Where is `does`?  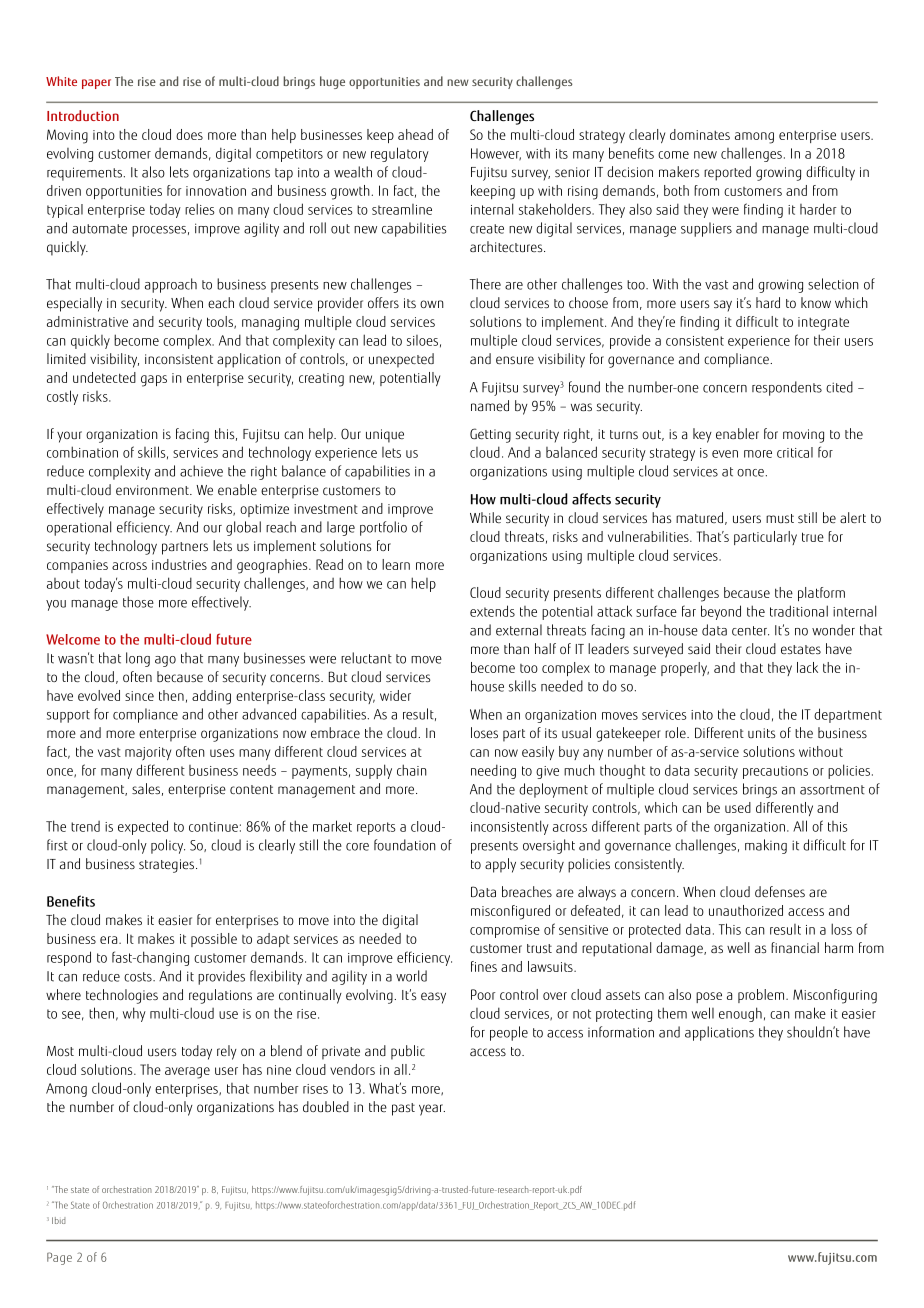
does is located at coordinates (189, 134).
